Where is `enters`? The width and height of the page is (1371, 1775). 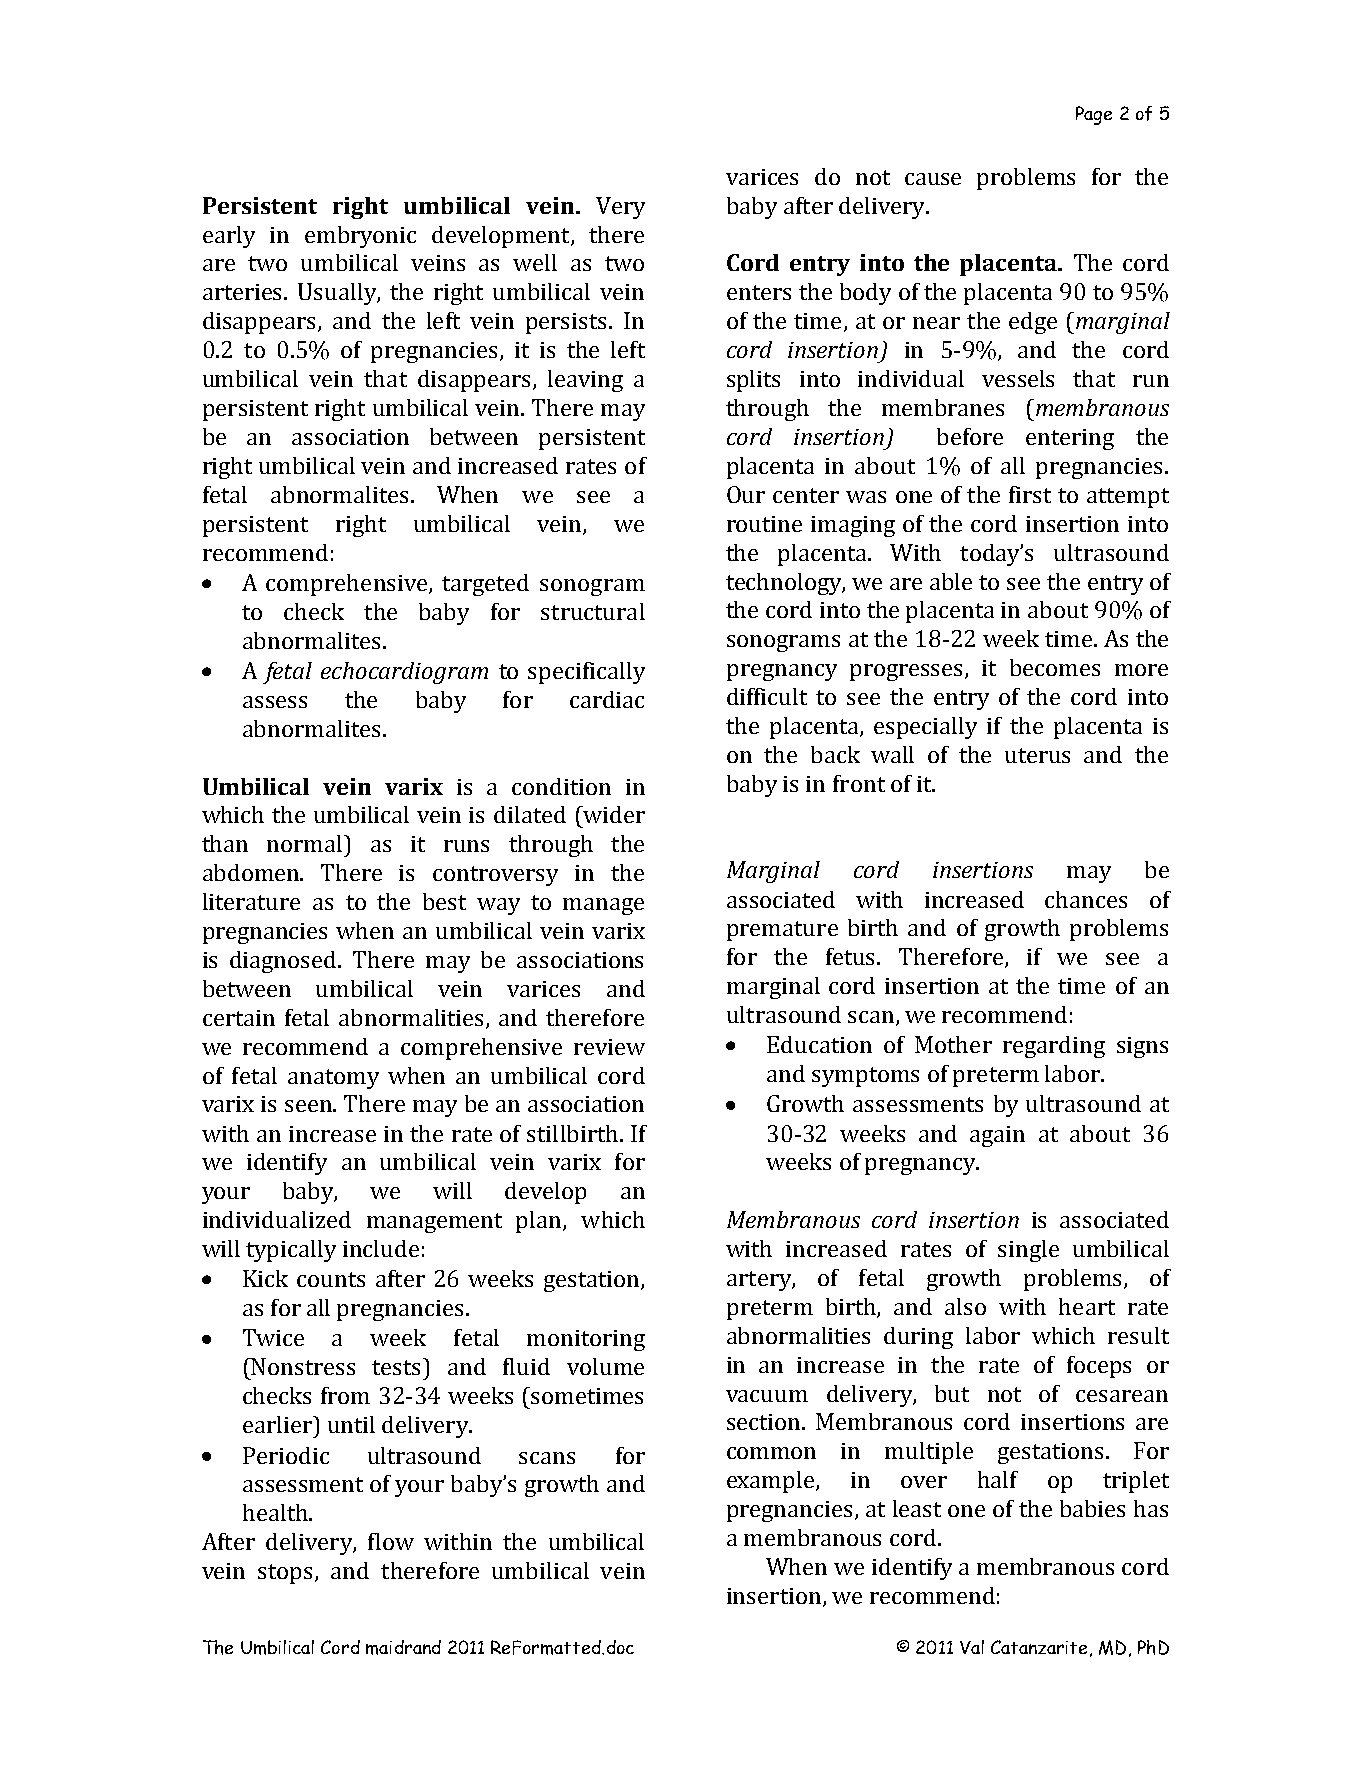
enters is located at coordinates (759, 292).
